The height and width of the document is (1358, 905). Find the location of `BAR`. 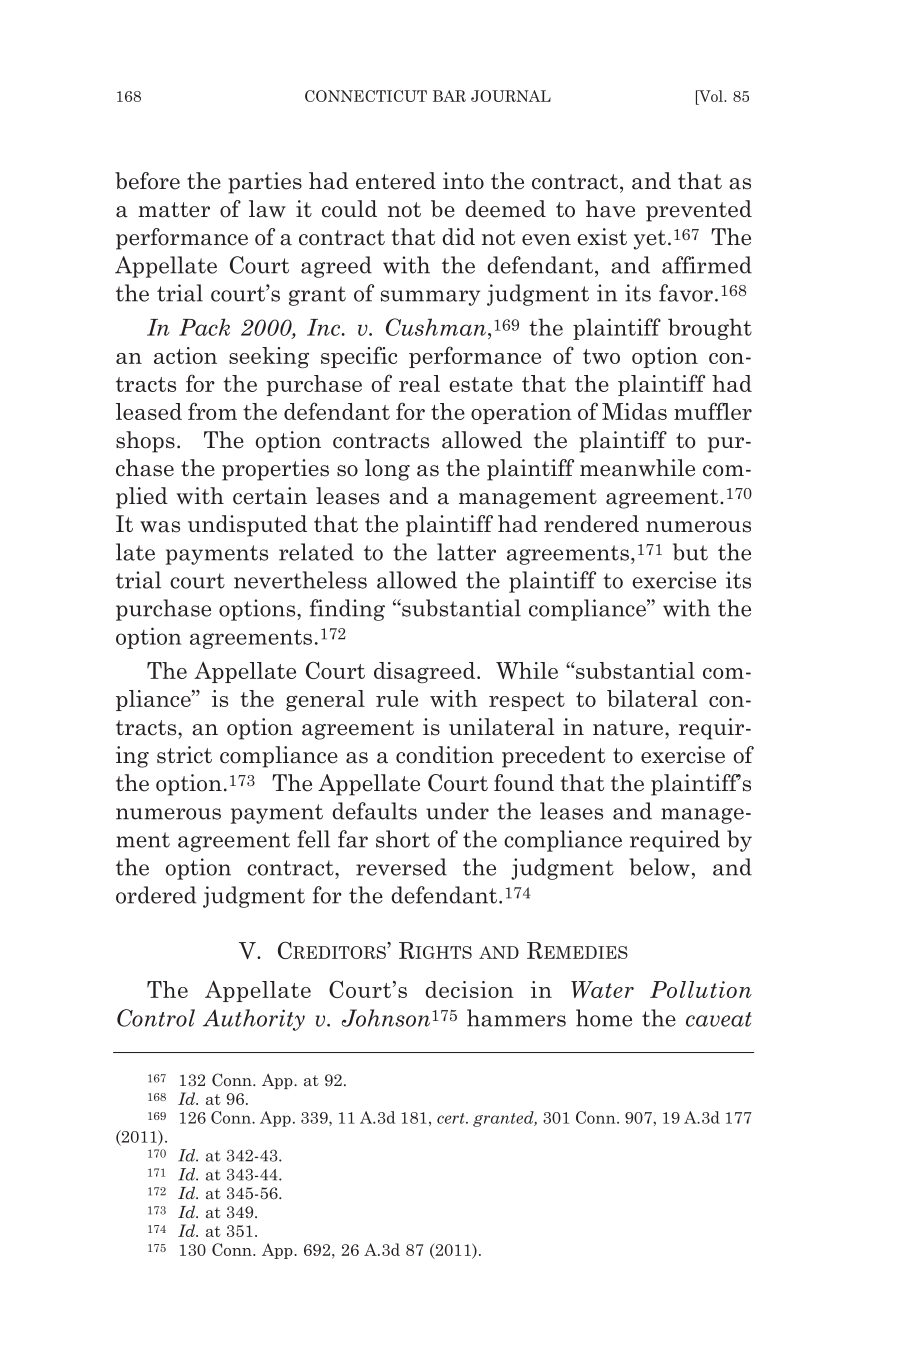

BAR is located at coordinates (449, 96).
